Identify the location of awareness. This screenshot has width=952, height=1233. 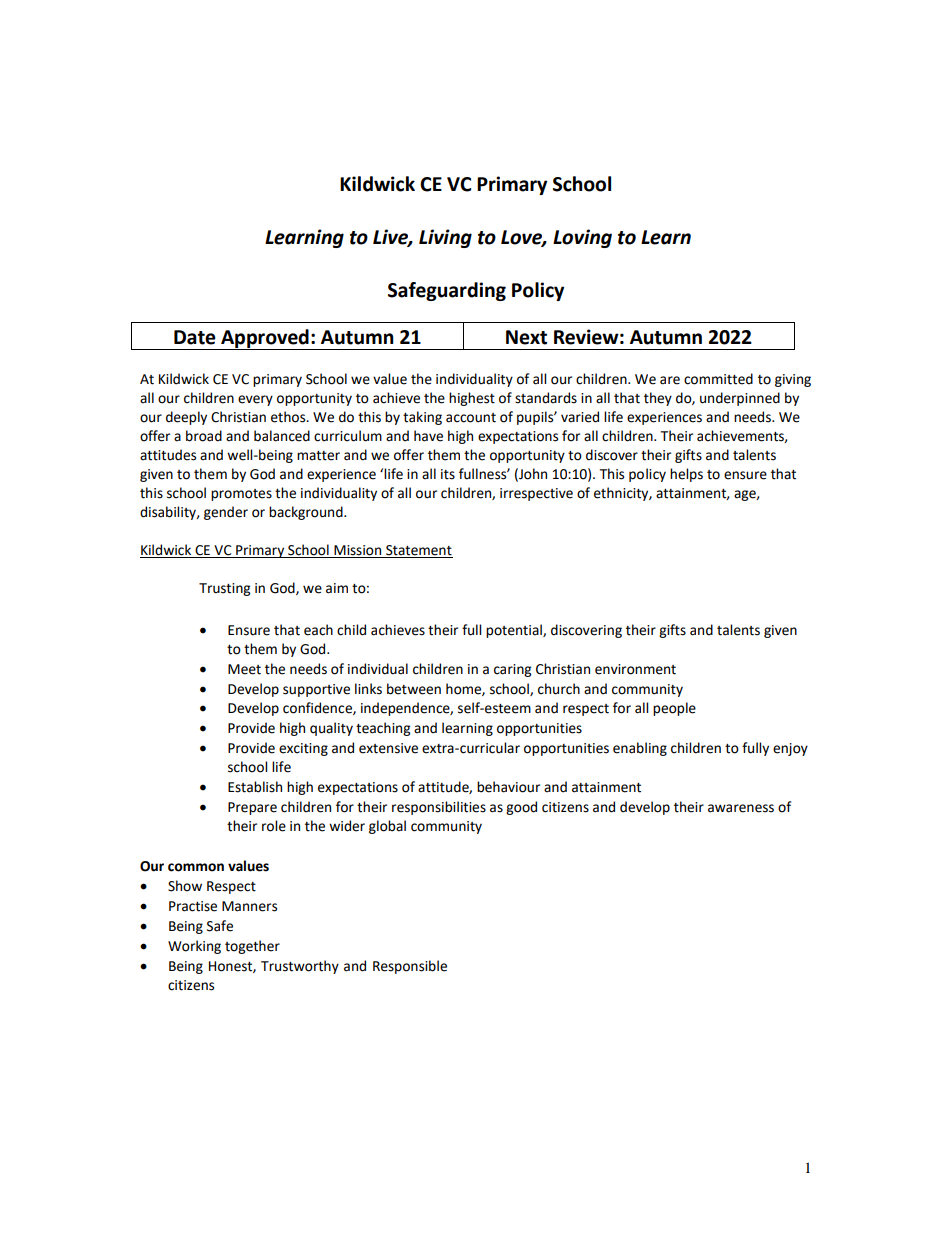
(741, 808).
